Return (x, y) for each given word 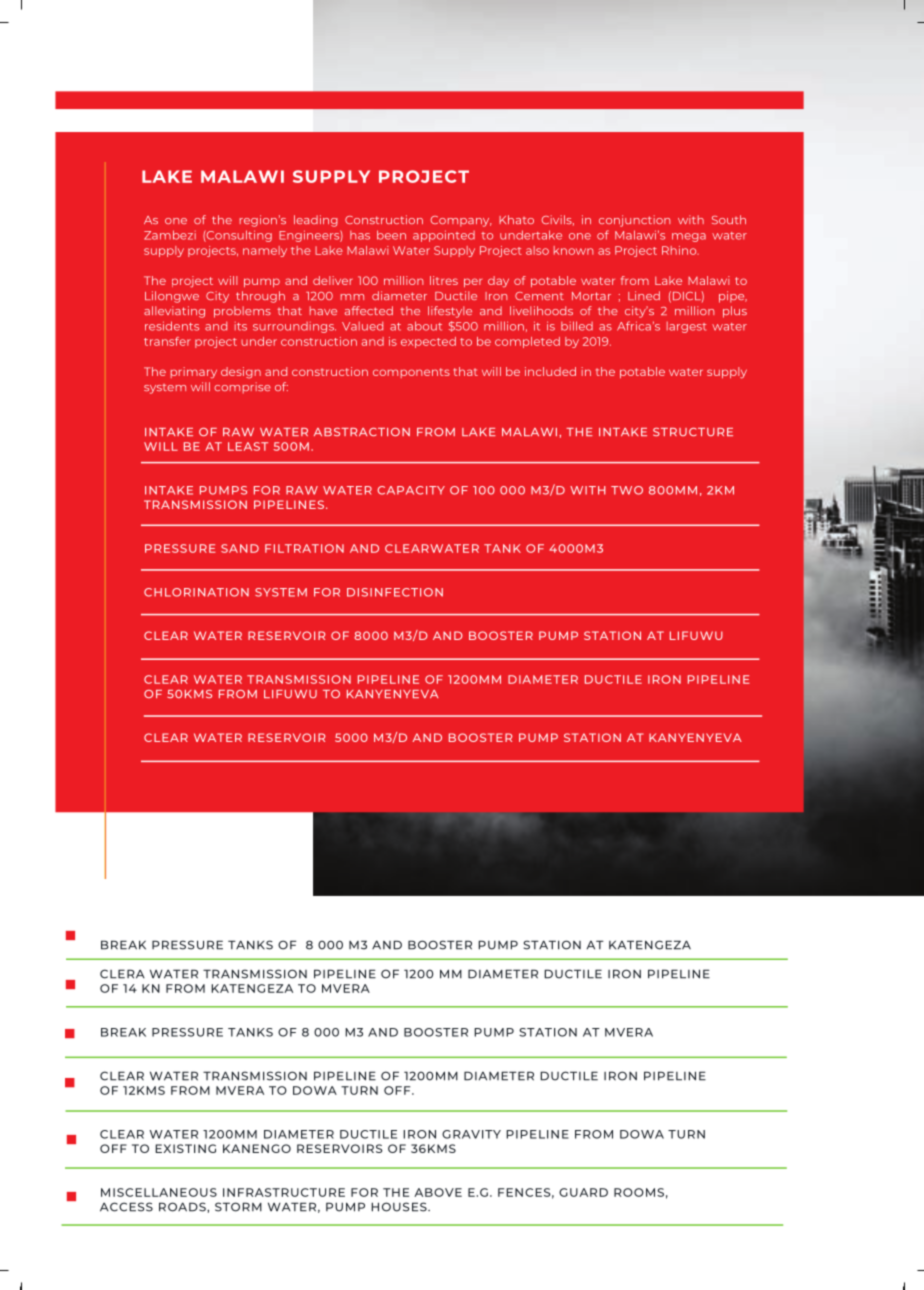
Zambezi (170, 235)
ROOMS (639, 1192)
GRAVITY (471, 1134)
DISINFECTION (395, 592)
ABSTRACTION (362, 432)
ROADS (183, 1207)
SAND (240, 548)
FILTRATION (304, 548)
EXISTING (185, 1148)
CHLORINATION (196, 592)
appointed (444, 236)
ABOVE (438, 1192)
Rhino (680, 250)
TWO (627, 490)
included (550, 371)
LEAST (248, 446)
